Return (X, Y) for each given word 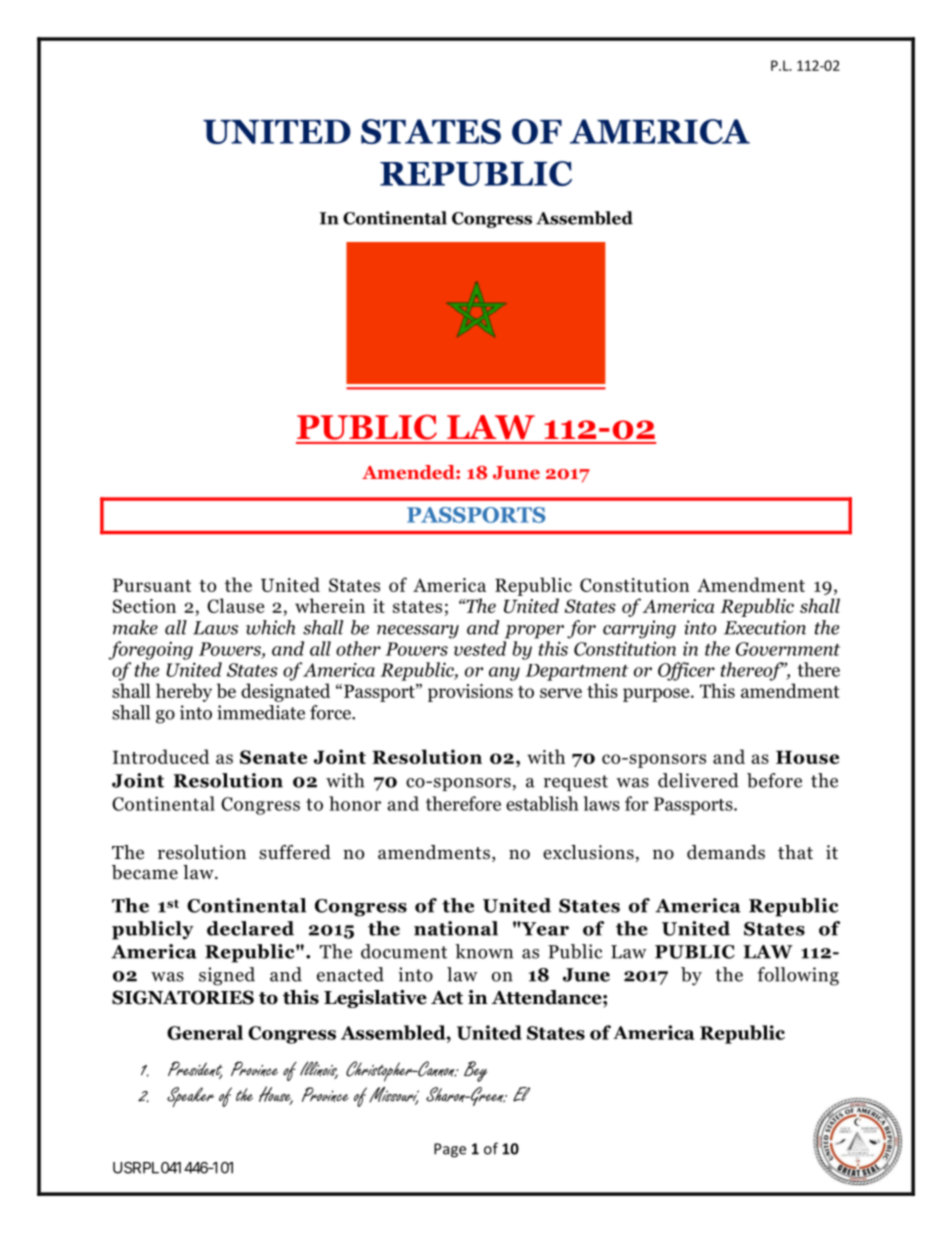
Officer (686, 671)
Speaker (190, 1097)
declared (250, 928)
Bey (475, 1071)
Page (450, 1150)
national (456, 928)
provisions (470, 693)
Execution (765, 627)
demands (726, 852)
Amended (409, 472)
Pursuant (152, 585)
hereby (184, 692)
